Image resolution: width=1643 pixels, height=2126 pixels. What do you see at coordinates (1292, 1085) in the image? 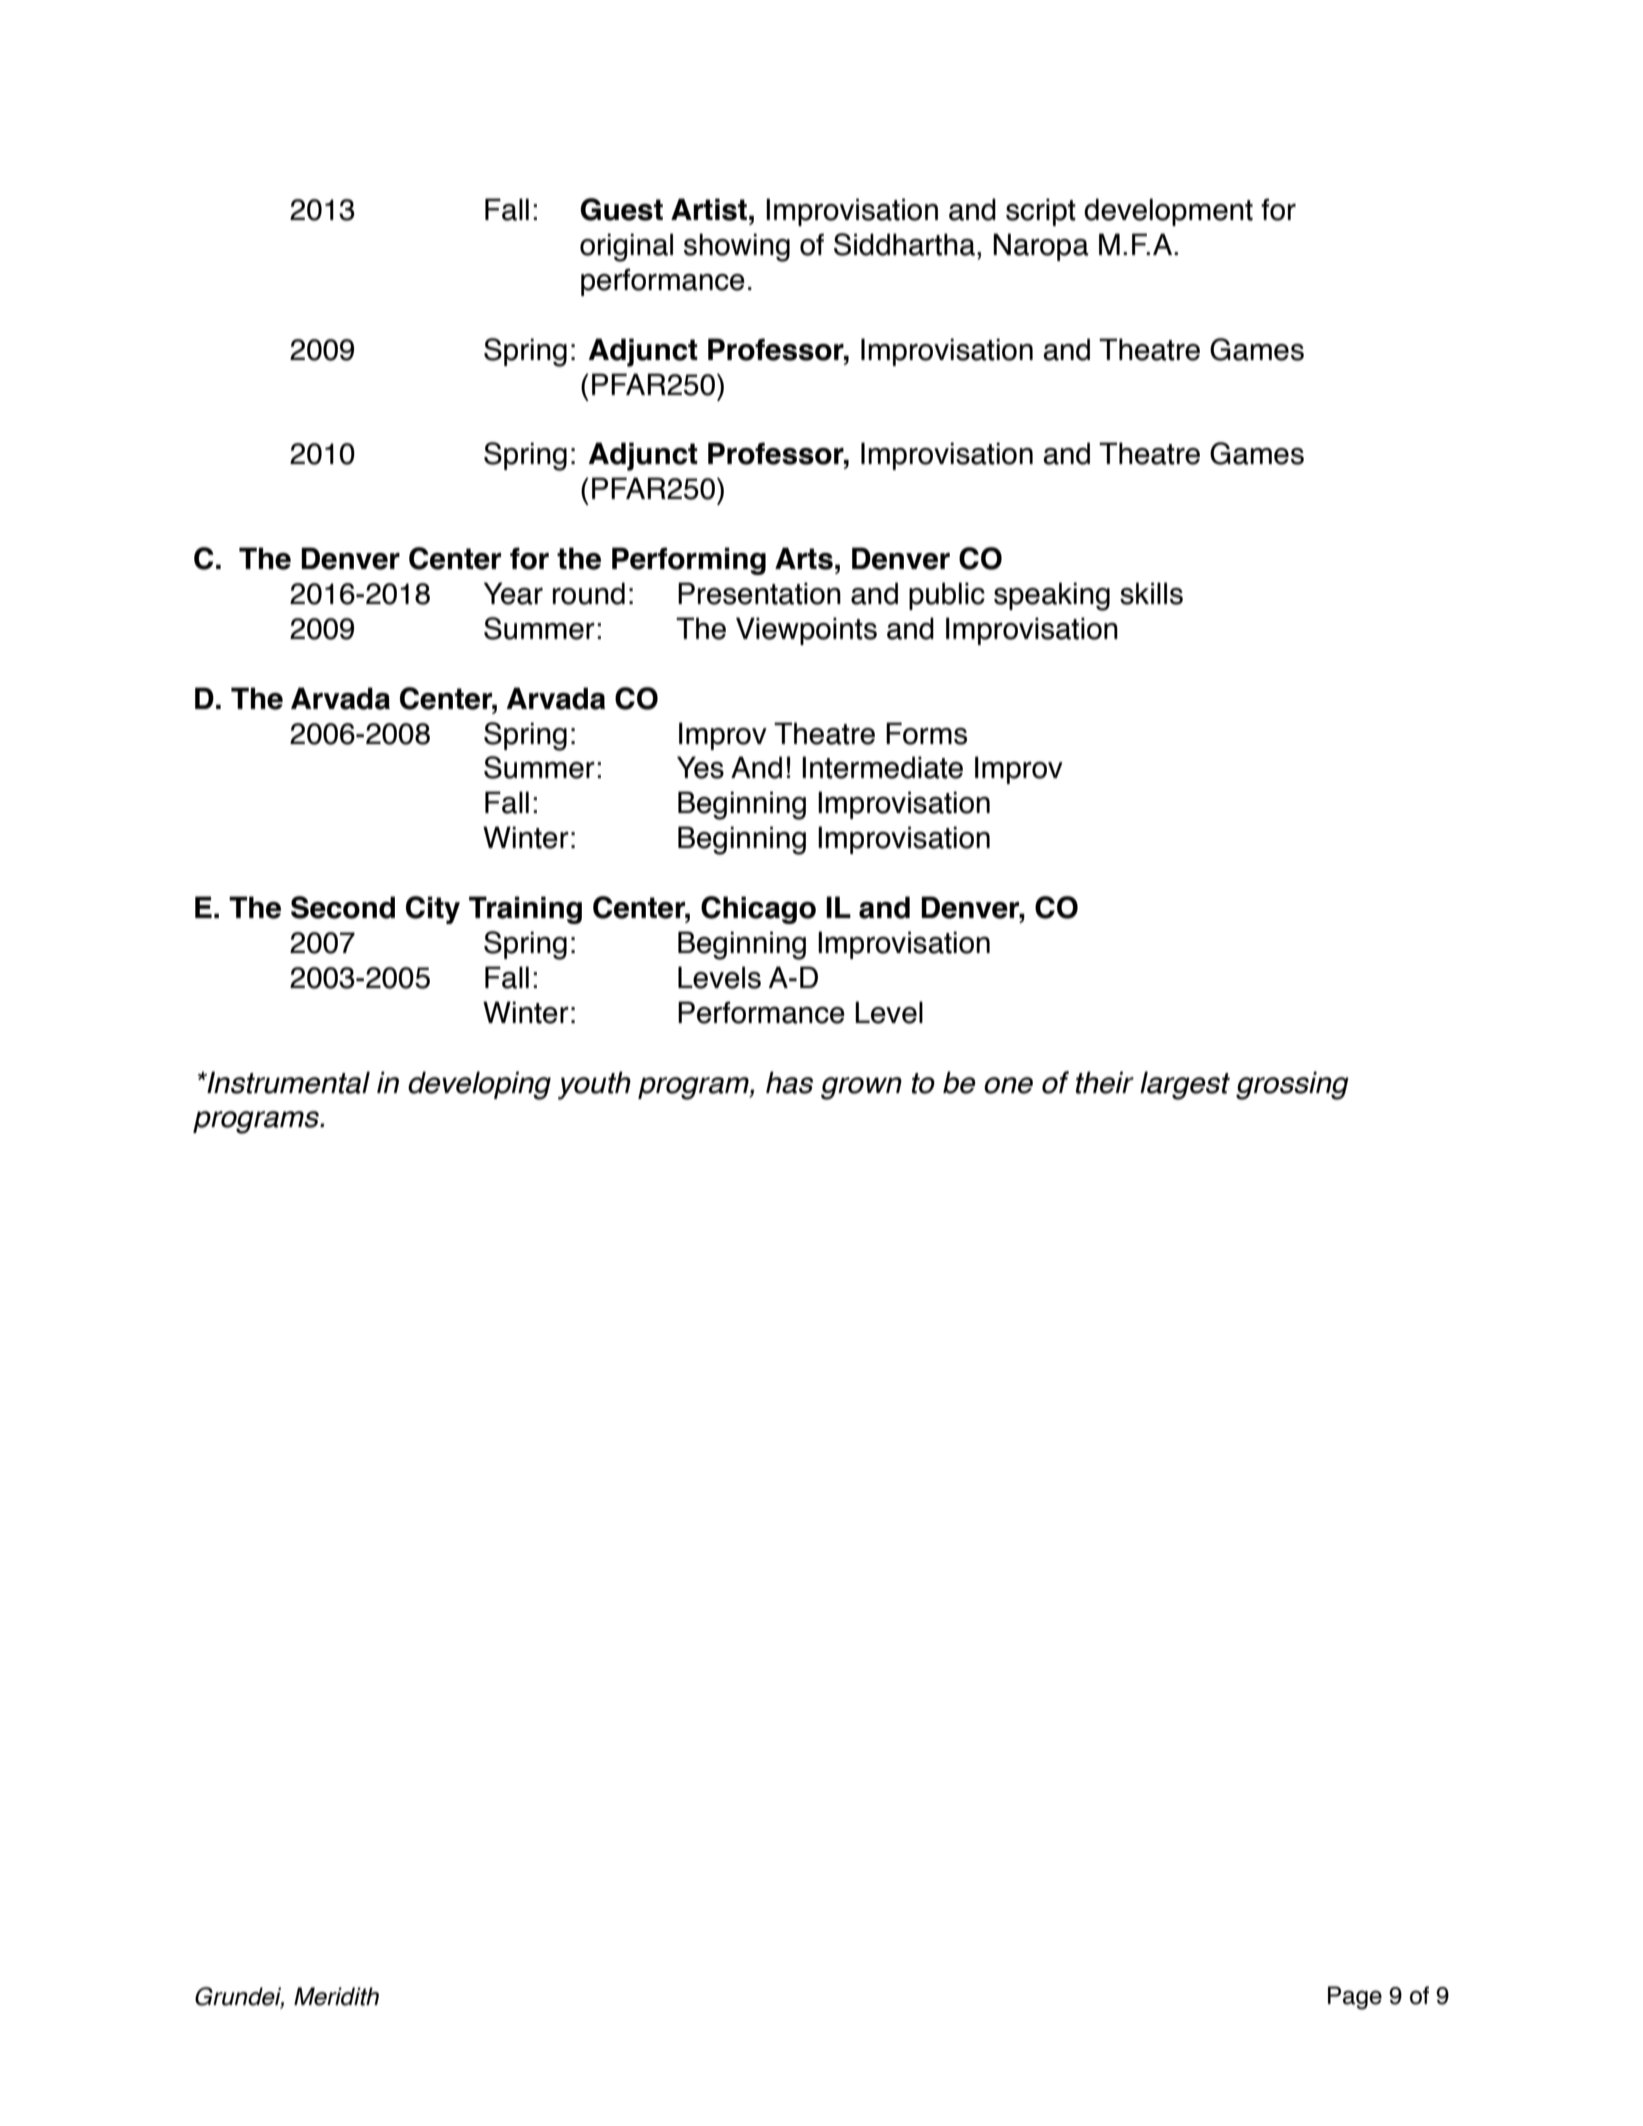
I see `grossing` at bounding box center [1292, 1085].
